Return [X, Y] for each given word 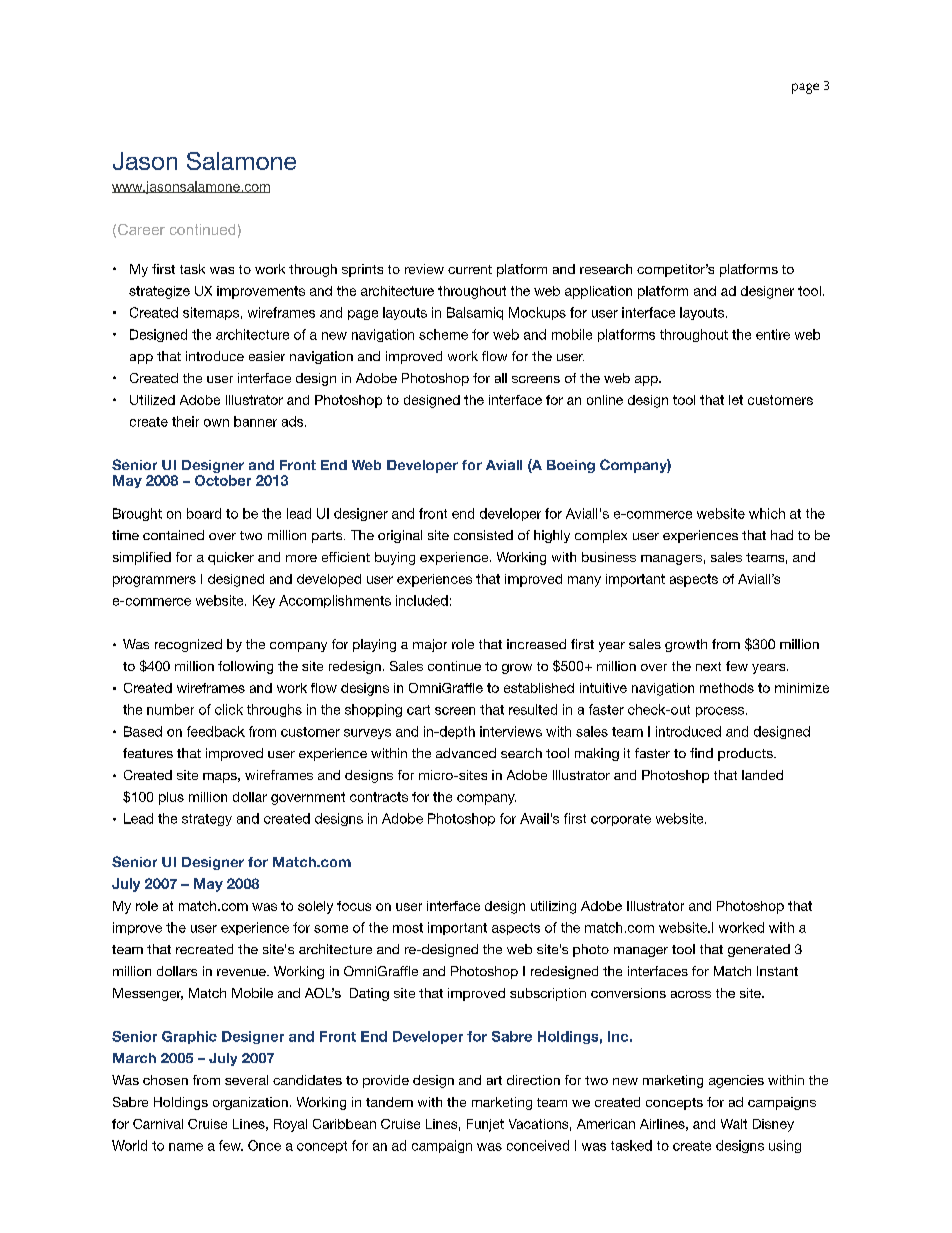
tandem [389, 1102]
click [229, 709]
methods [727, 688]
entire [773, 334]
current [470, 269]
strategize [159, 292]
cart [418, 710]
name [186, 1147]
